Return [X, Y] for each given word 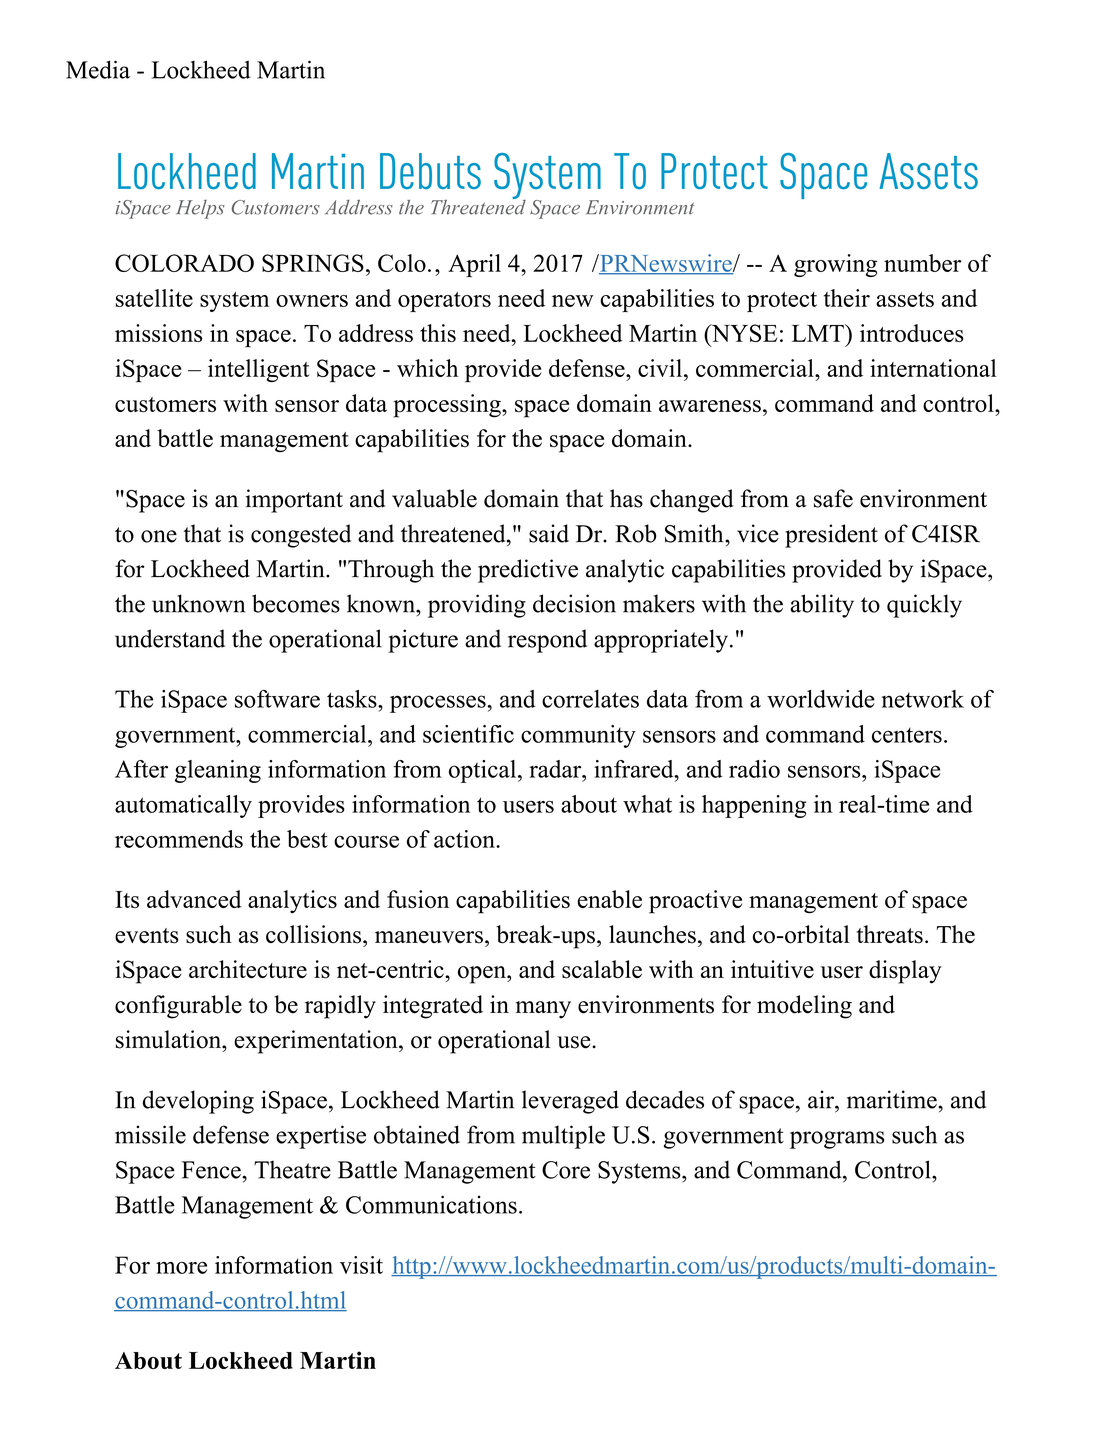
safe [833, 498]
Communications [431, 1204]
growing [835, 265]
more [181, 1267]
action [465, 839]
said [549, 533]
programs [837, 1140]
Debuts [430, 171]
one [159, 536]
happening [754, 806]
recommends [179, 839]
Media [98, 69]
